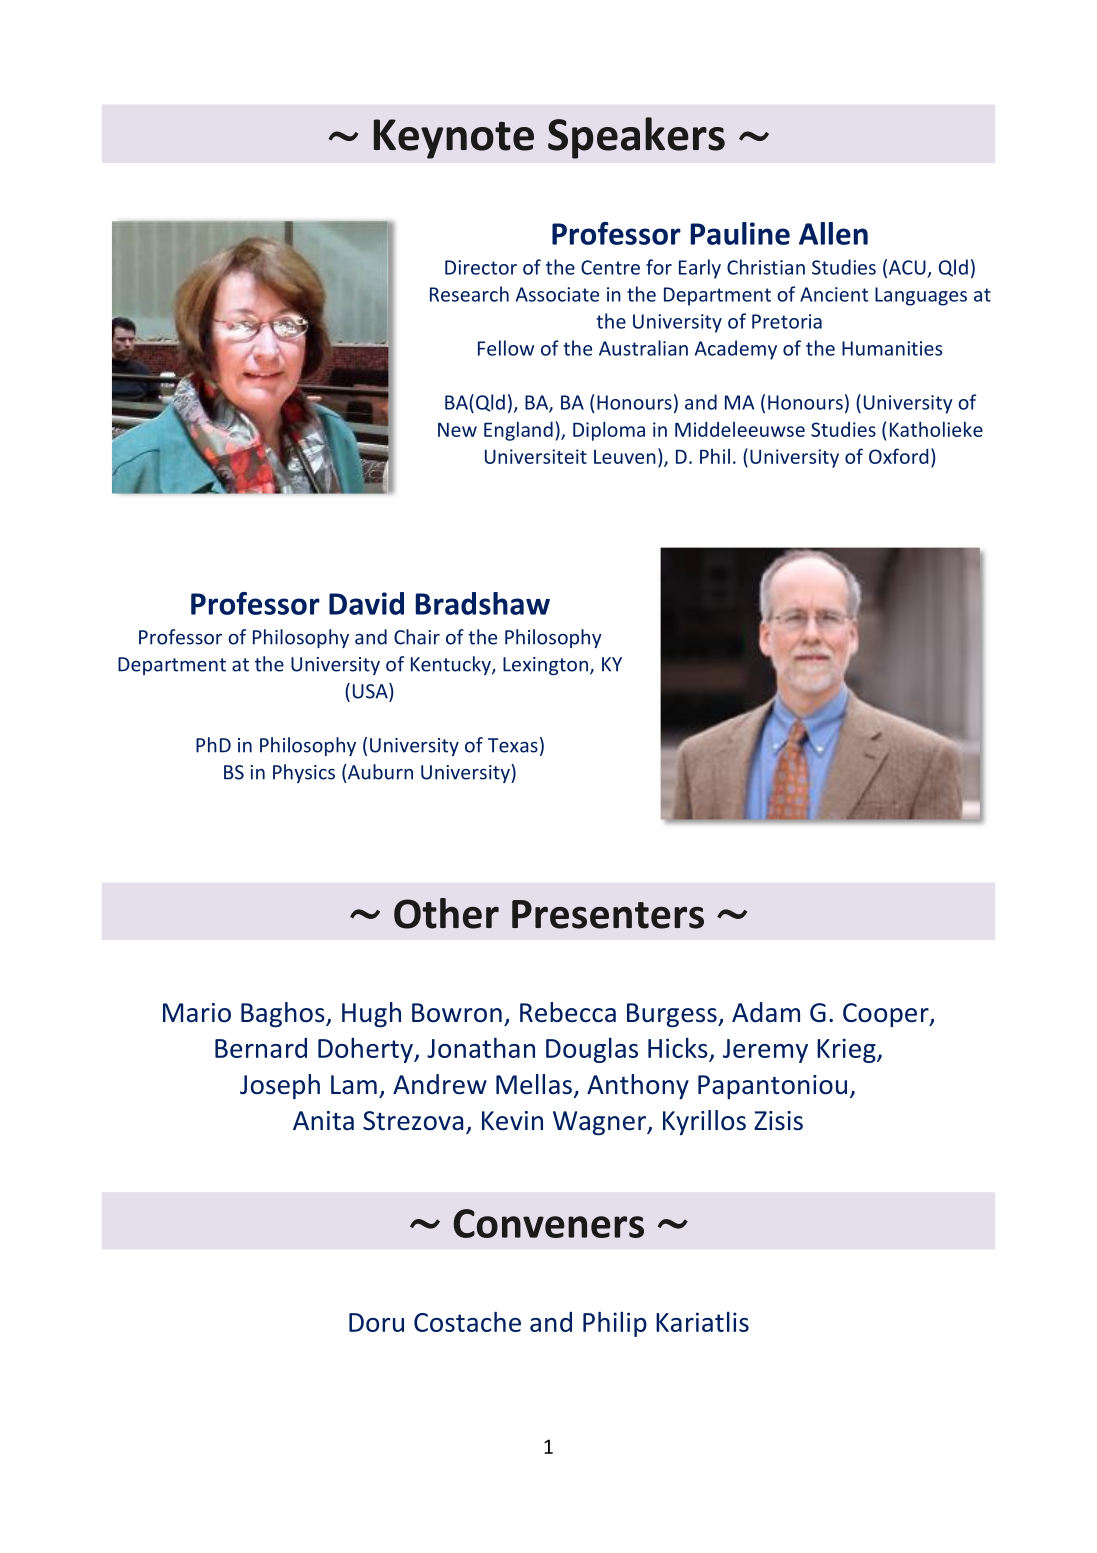  Describe the element at coordinates (366, 603) in the document. I see `David` at that location.
